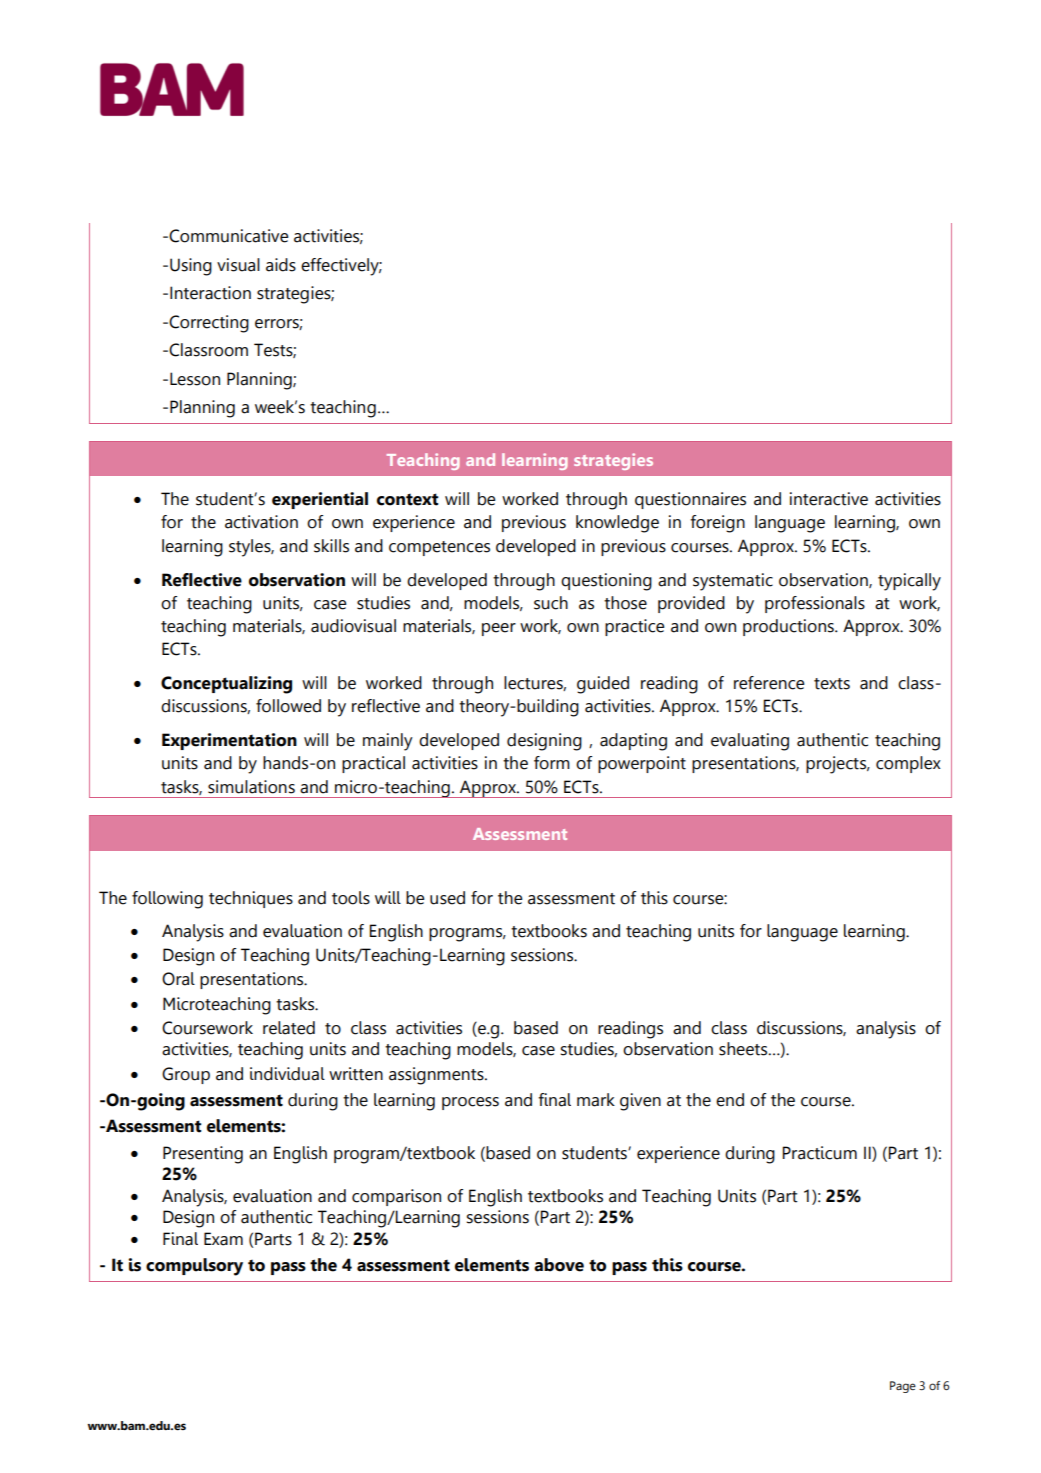 The width and height of the page is (1041, 1473). What do you see at coordinates (552, 763) in the page?
I see `form` at bounding box center [552, 763].
